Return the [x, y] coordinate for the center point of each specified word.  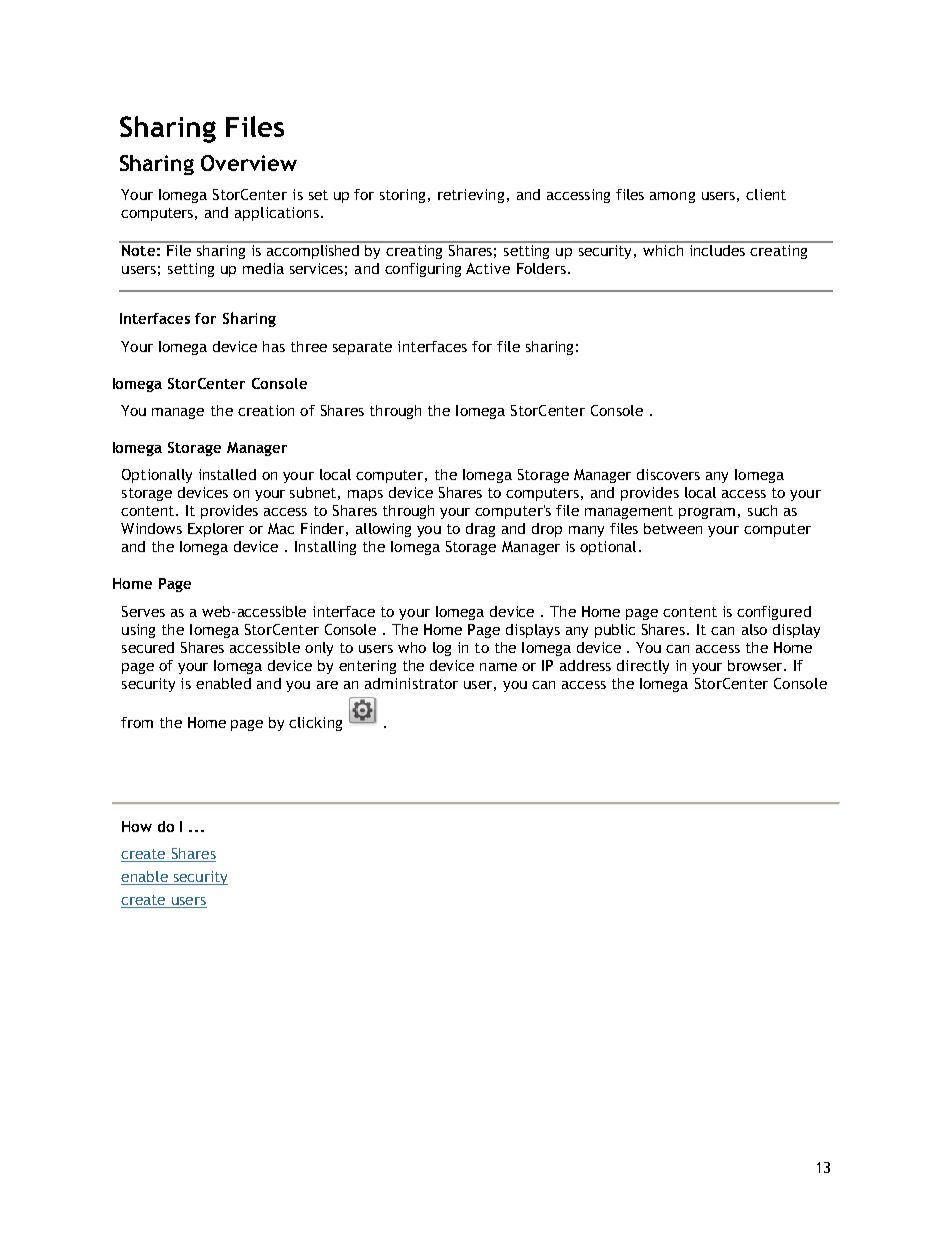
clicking [315, 724]
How [137, 826]
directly [643, 667]
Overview [249, 163]
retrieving [473, 196]
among [672, 197]
